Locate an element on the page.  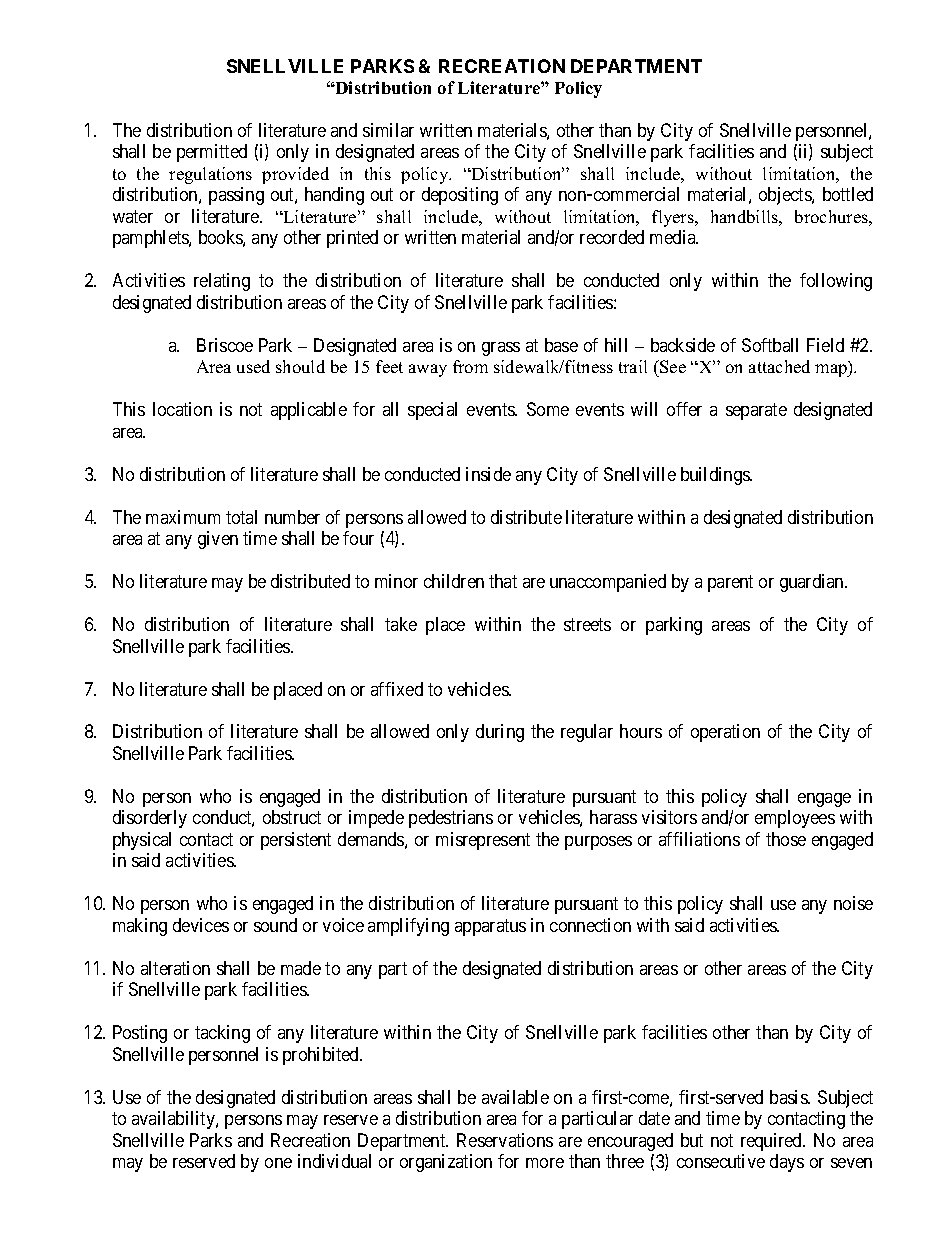
buildings is located at coordinates (716, 476).
